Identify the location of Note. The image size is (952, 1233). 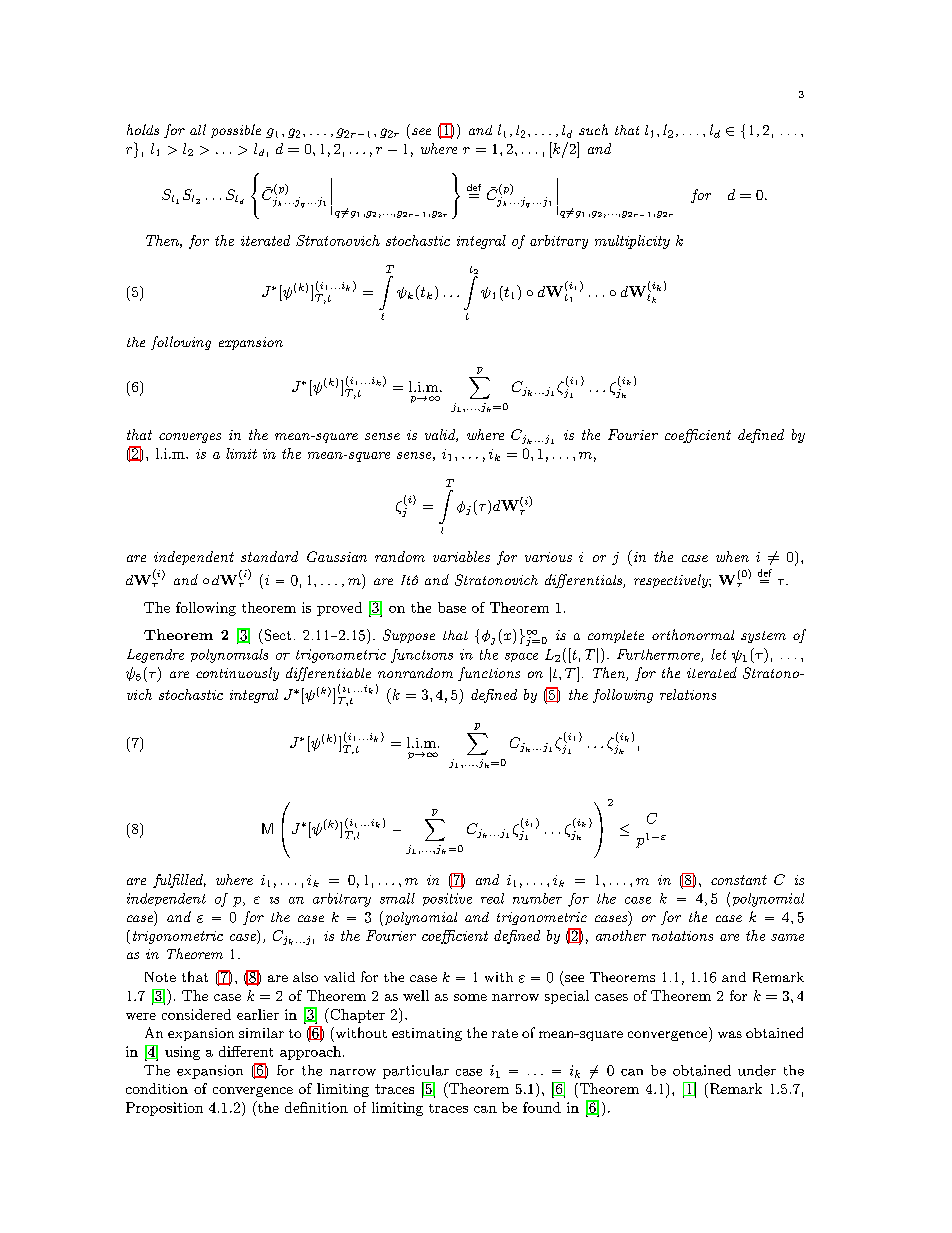
(160, 977).
